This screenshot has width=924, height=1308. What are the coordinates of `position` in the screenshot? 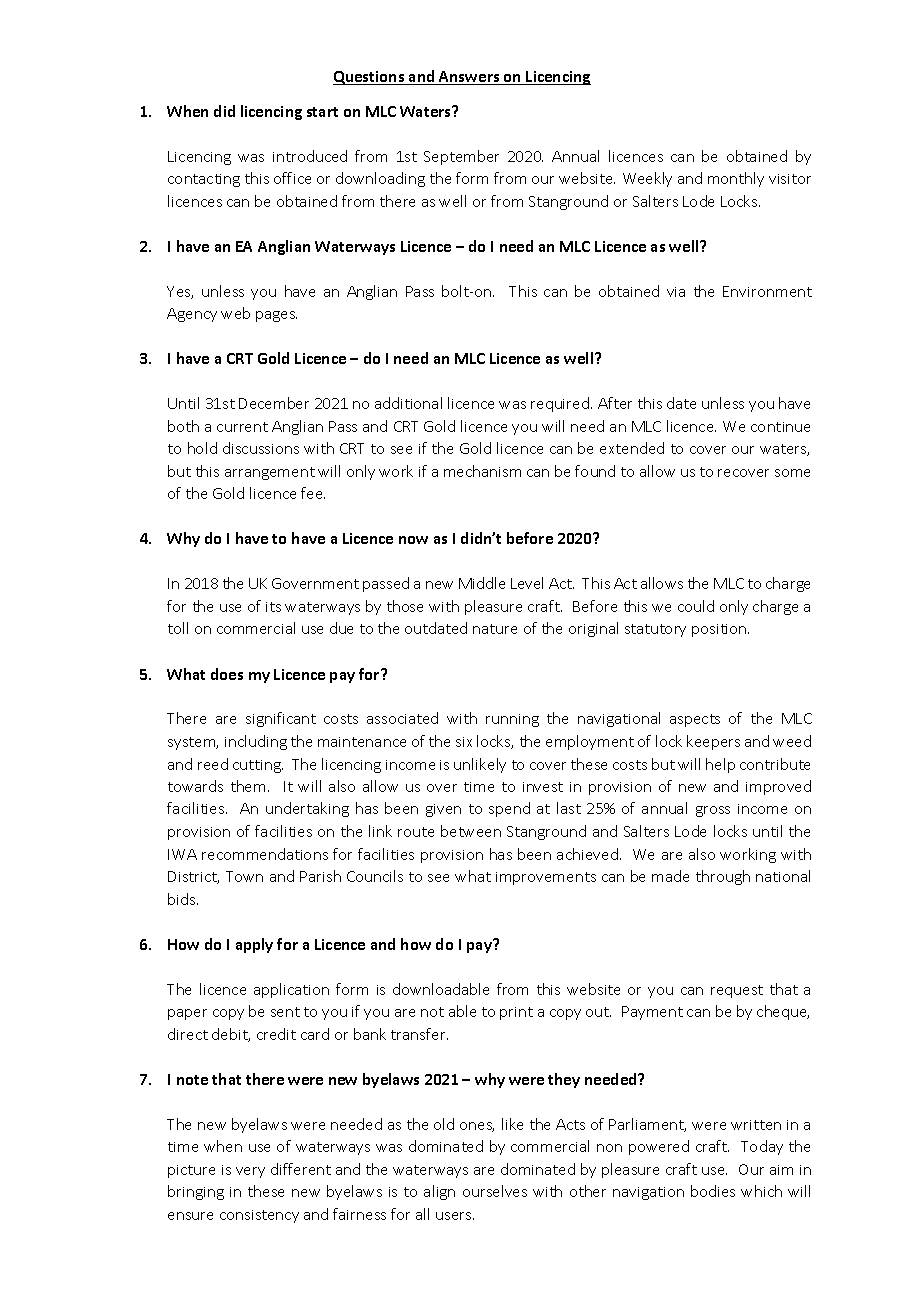 It's located at (720, 630).
